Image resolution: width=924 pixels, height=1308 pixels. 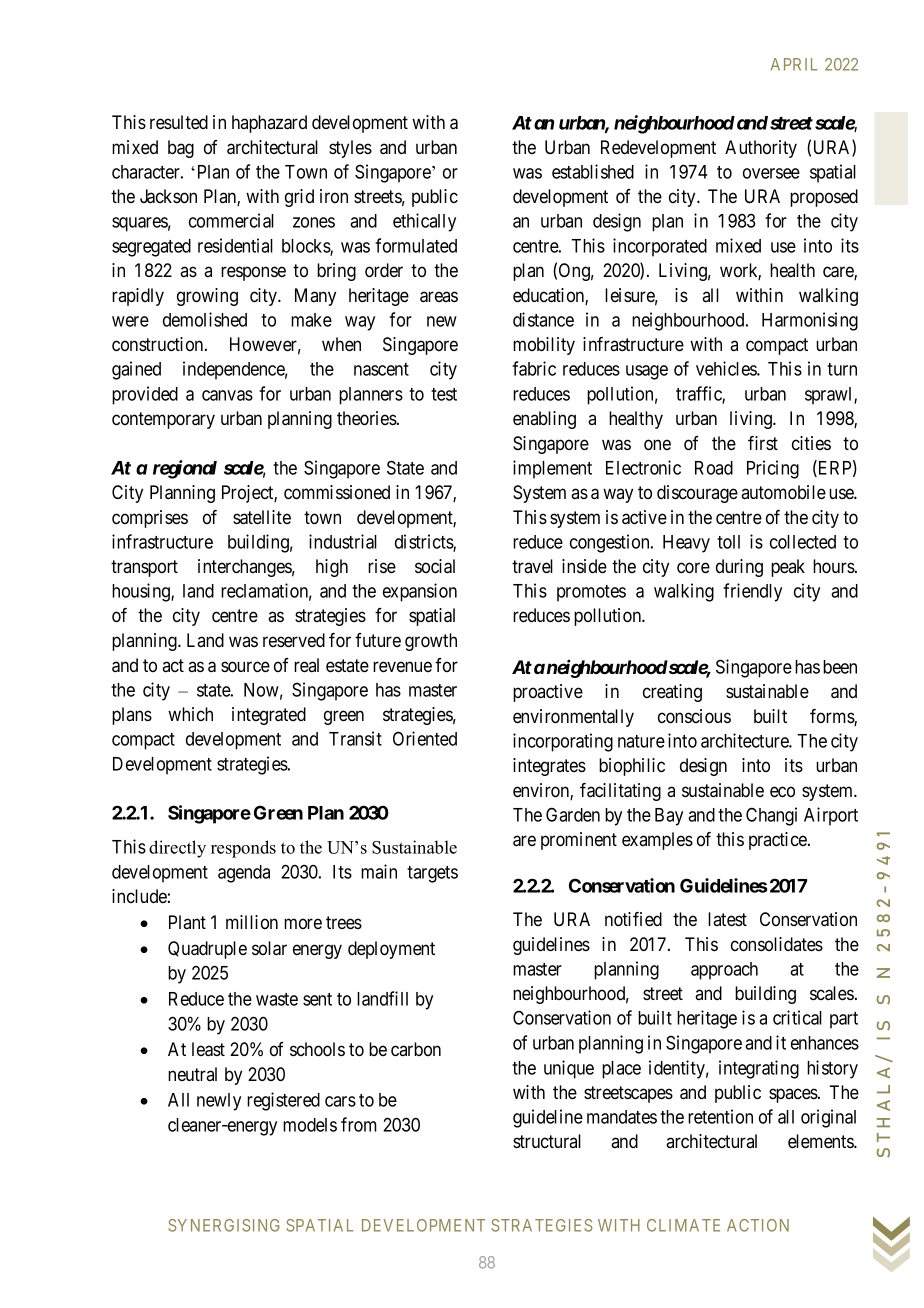 I want to click on friendly, so click(x=752, y=592).
